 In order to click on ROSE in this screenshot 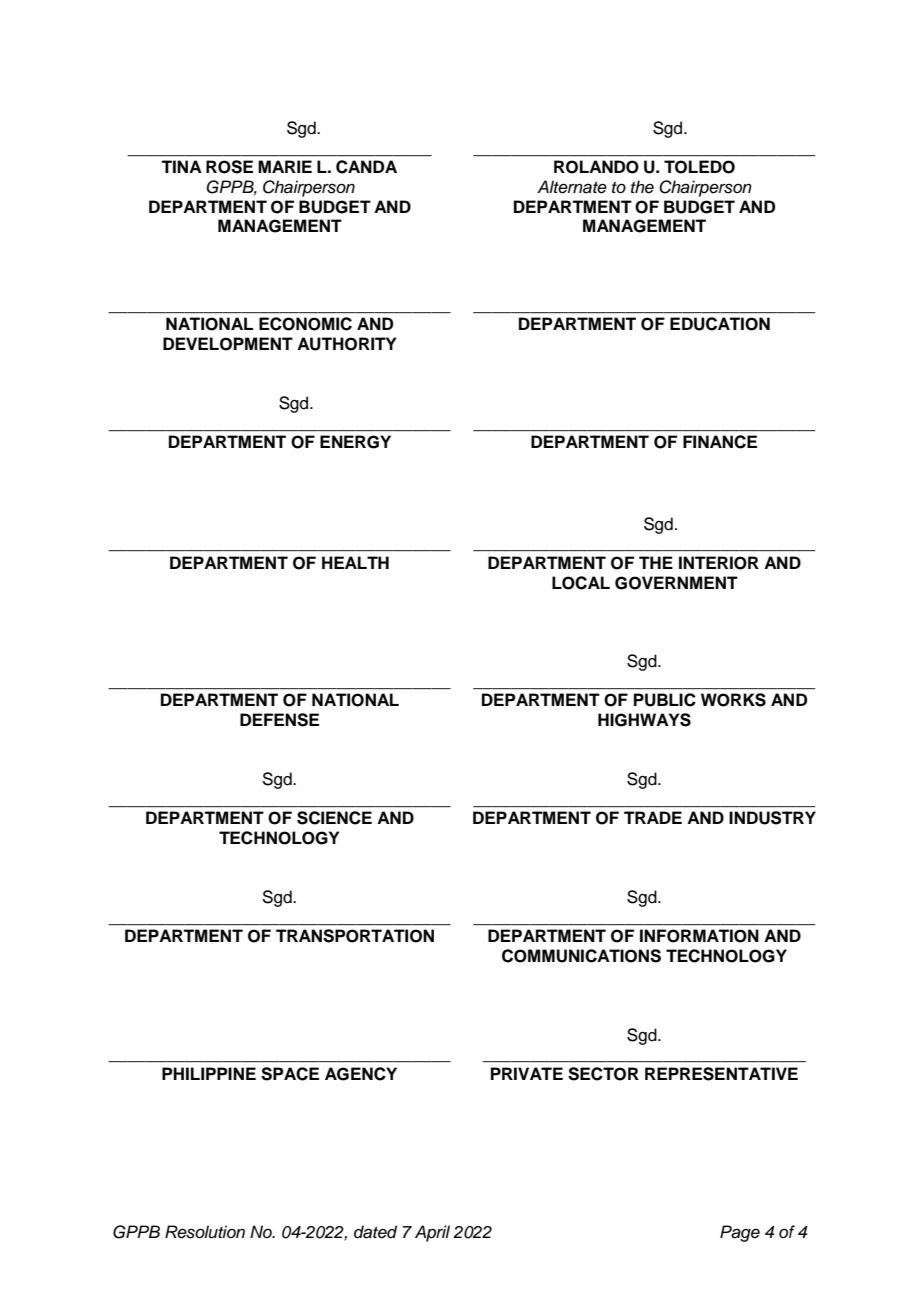, I will do `click(229, 167)`.
